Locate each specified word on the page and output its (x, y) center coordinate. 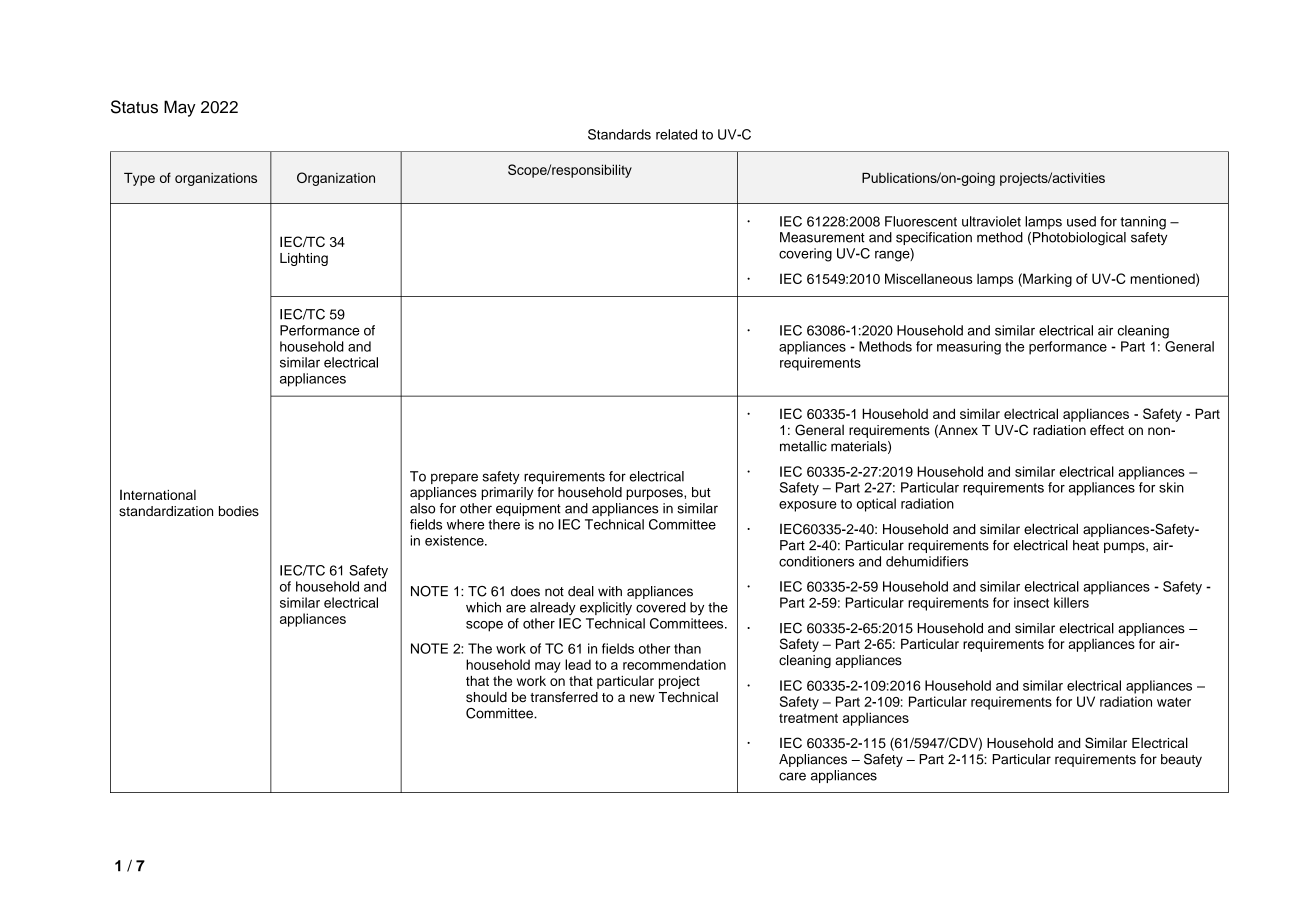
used (1081, 221)
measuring (969, 348)
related (676, 134)
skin (1171, 487)
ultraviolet (991, 221)
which (483, 607)
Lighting (304, 259)
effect (1107, 430)
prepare (454, 478)
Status (134, 107)
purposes (655, 494)
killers (1071, 602)
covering (805, 255)
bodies (239, 511)
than (687, 648)
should (486, 697)
